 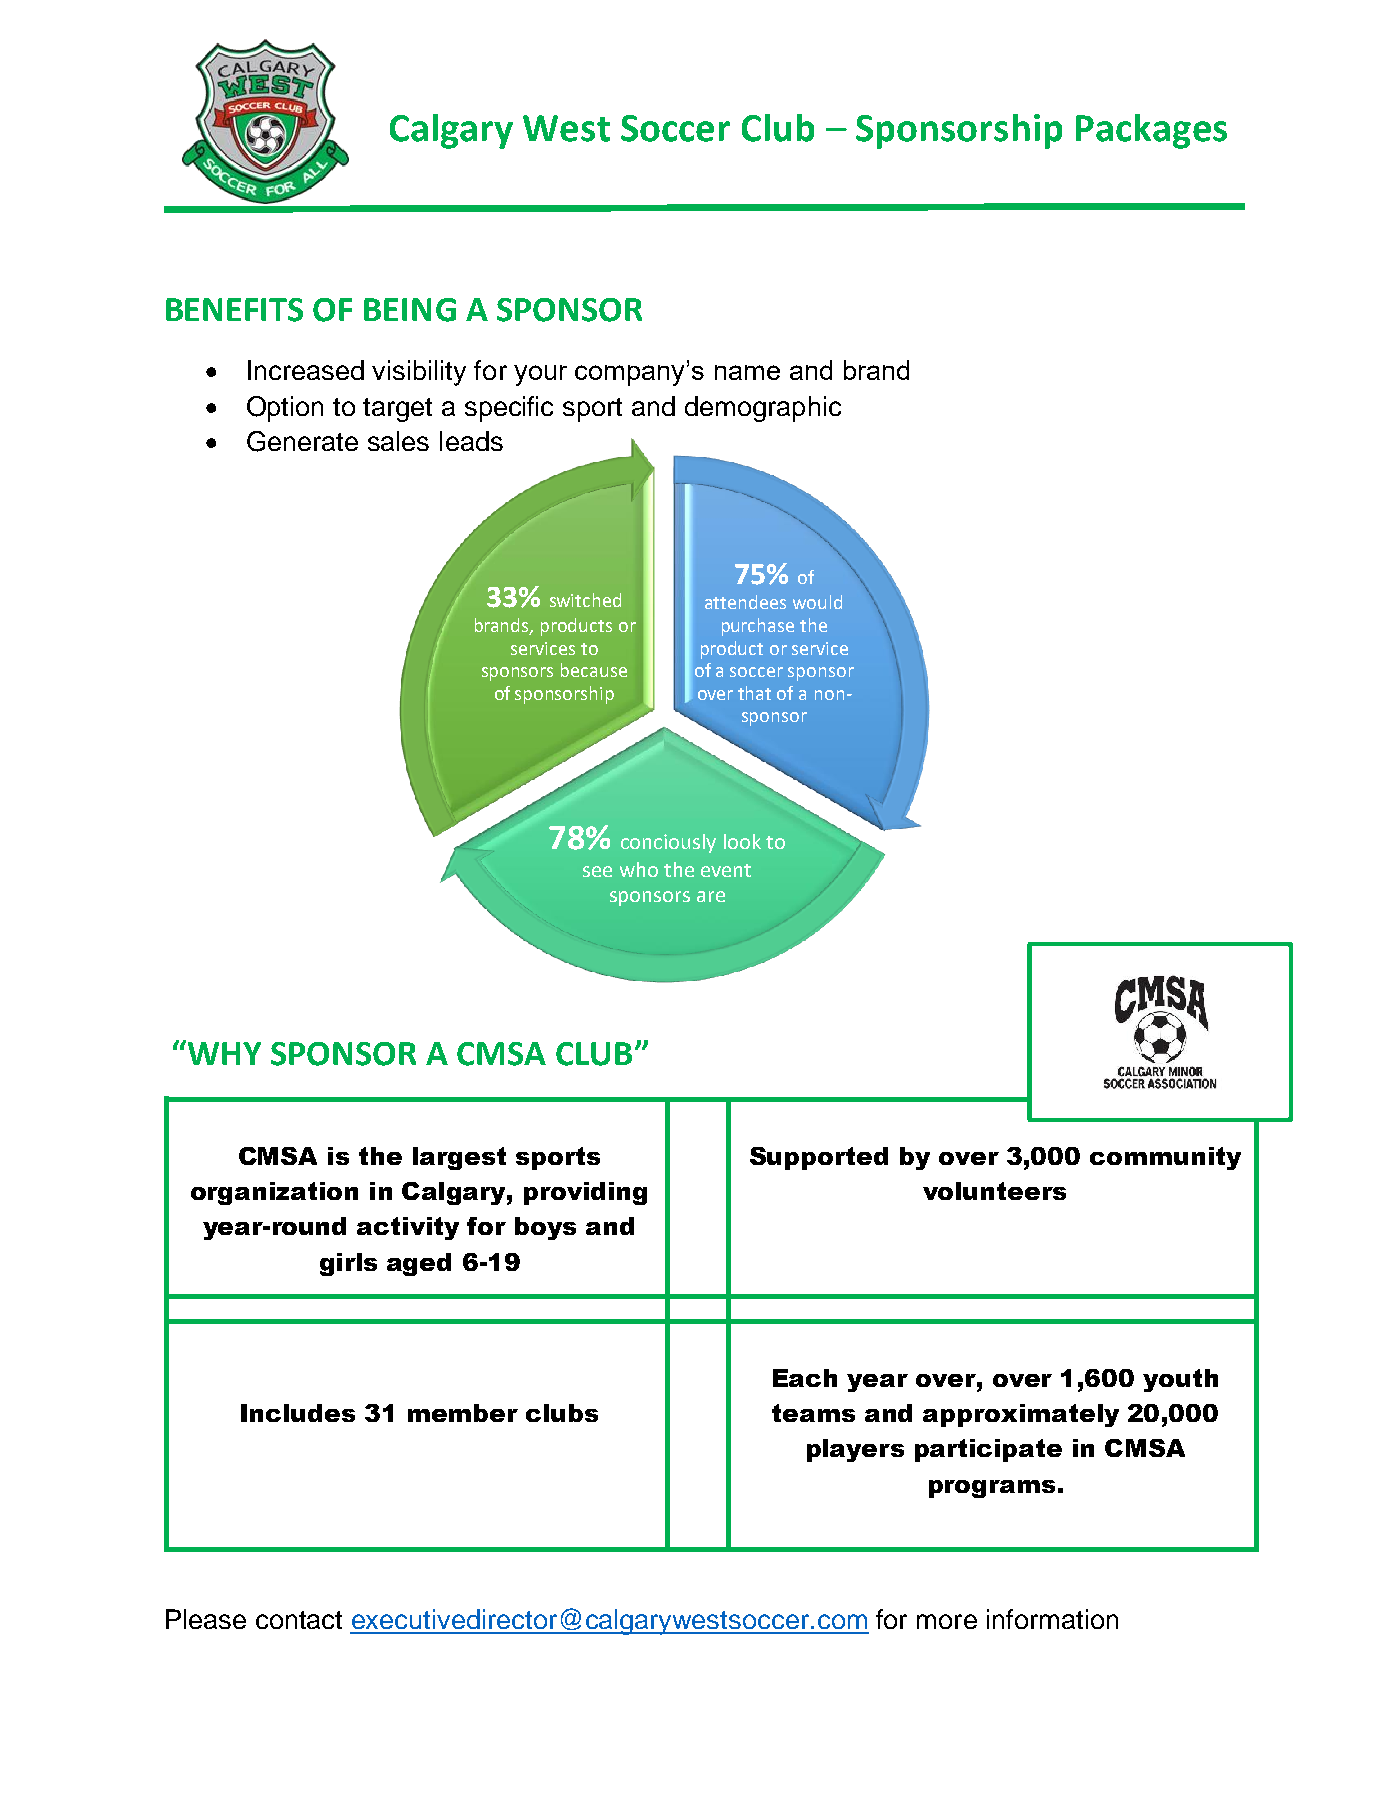 What do you see at coordinates (410, 310) in the screenshot?
I see `BEING` at bounding box center [410, 310].
